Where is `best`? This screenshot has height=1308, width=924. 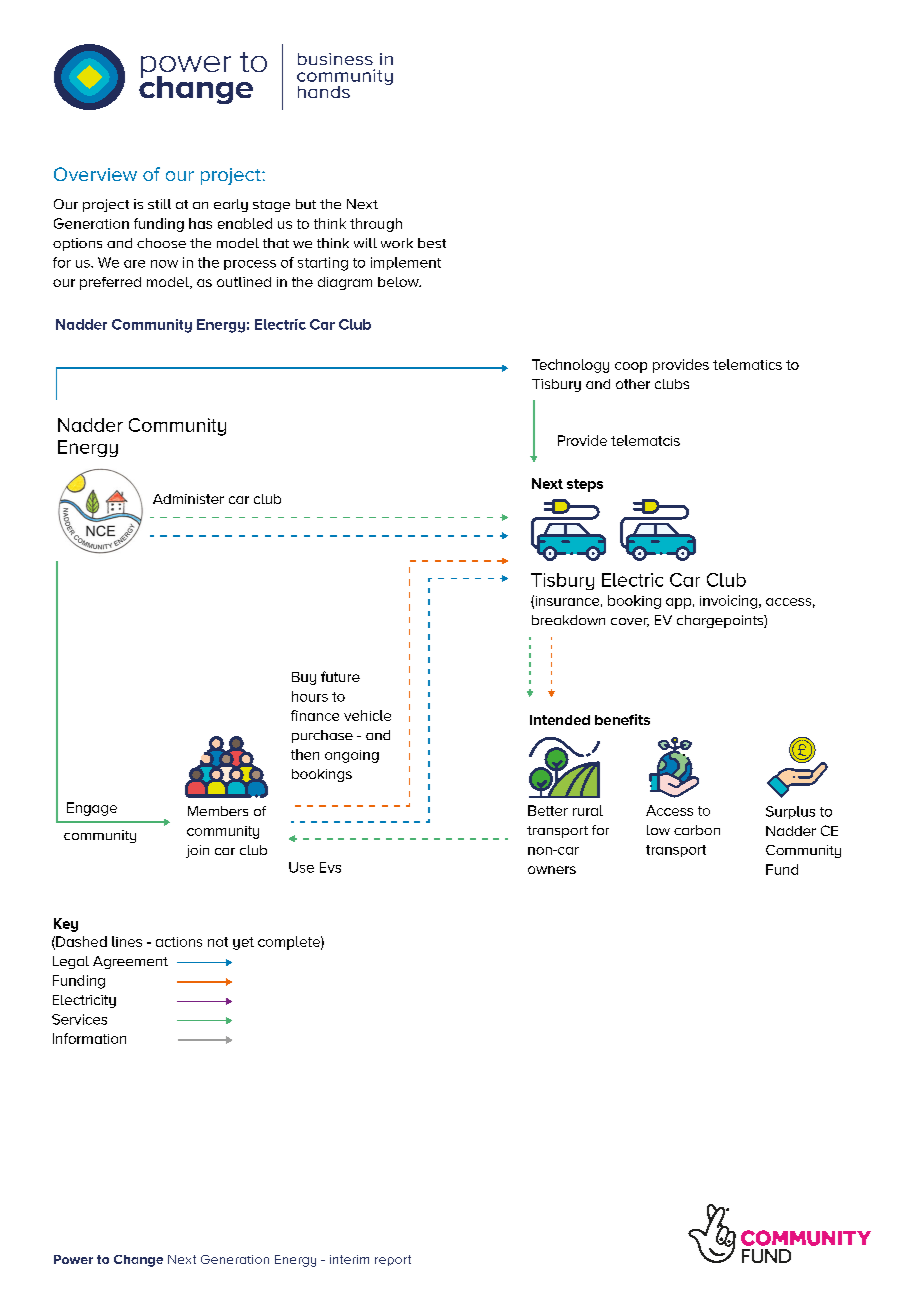
best is located at coordinates (432, 243).
